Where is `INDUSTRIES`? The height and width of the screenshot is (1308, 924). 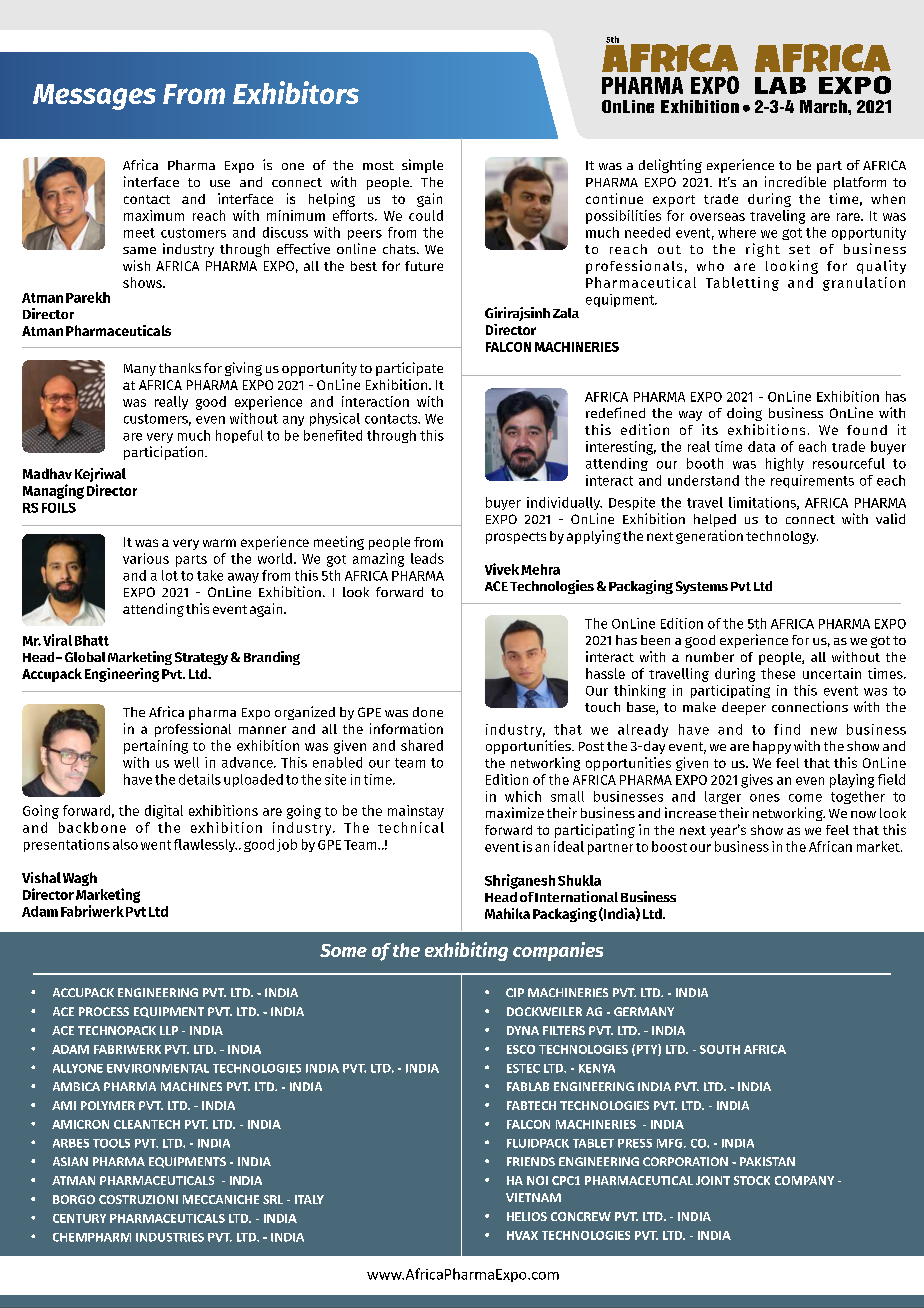
INDUSTRIES is located at coordinates (170, 1237).
